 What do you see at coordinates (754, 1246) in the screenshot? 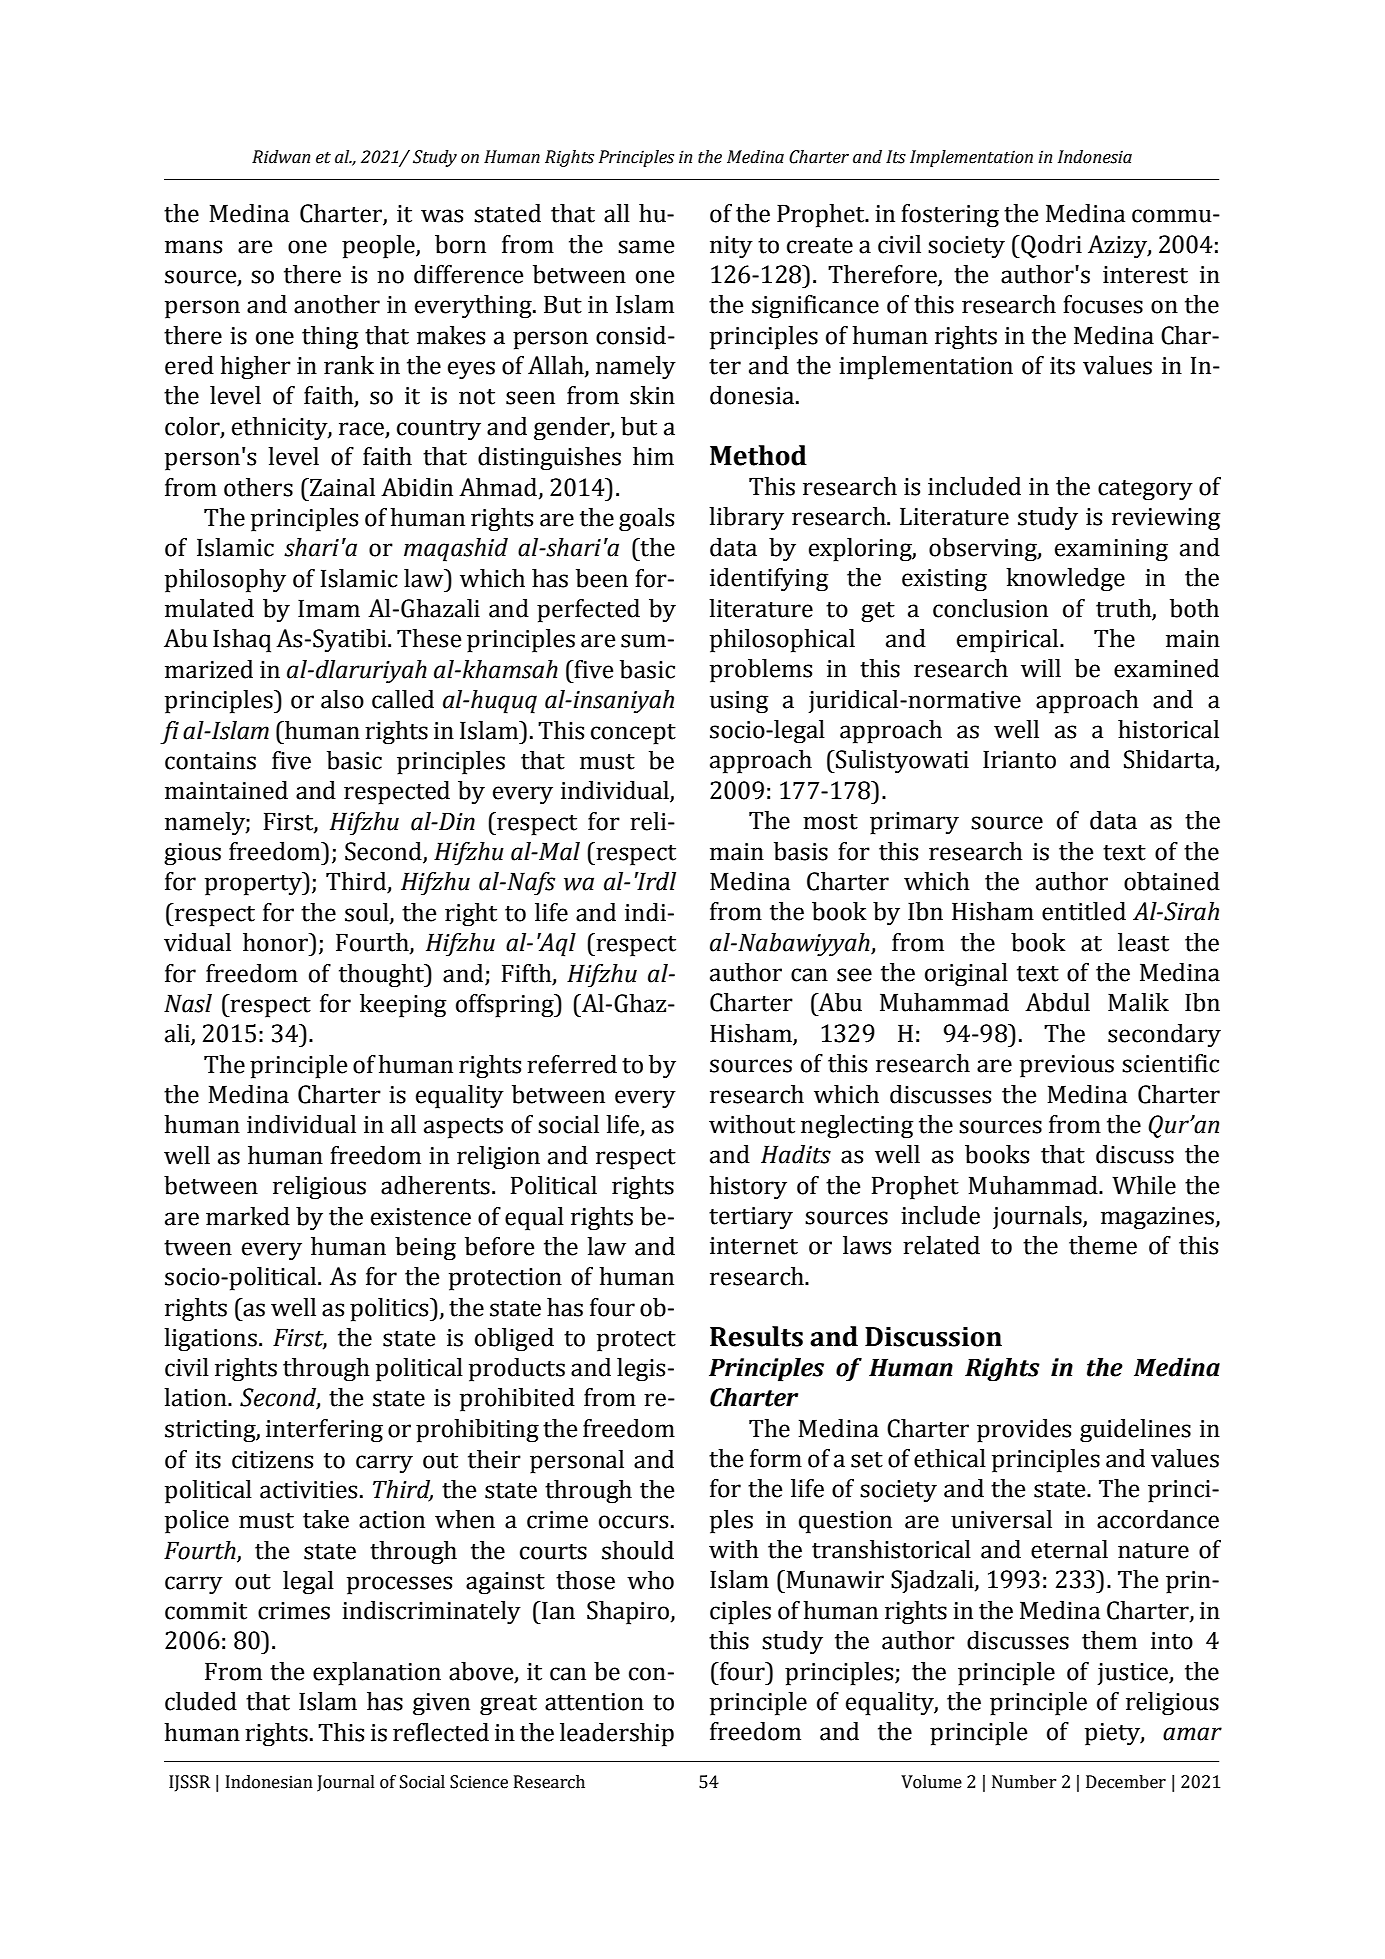
I see `internet` at bounding box center [754, 1246].
